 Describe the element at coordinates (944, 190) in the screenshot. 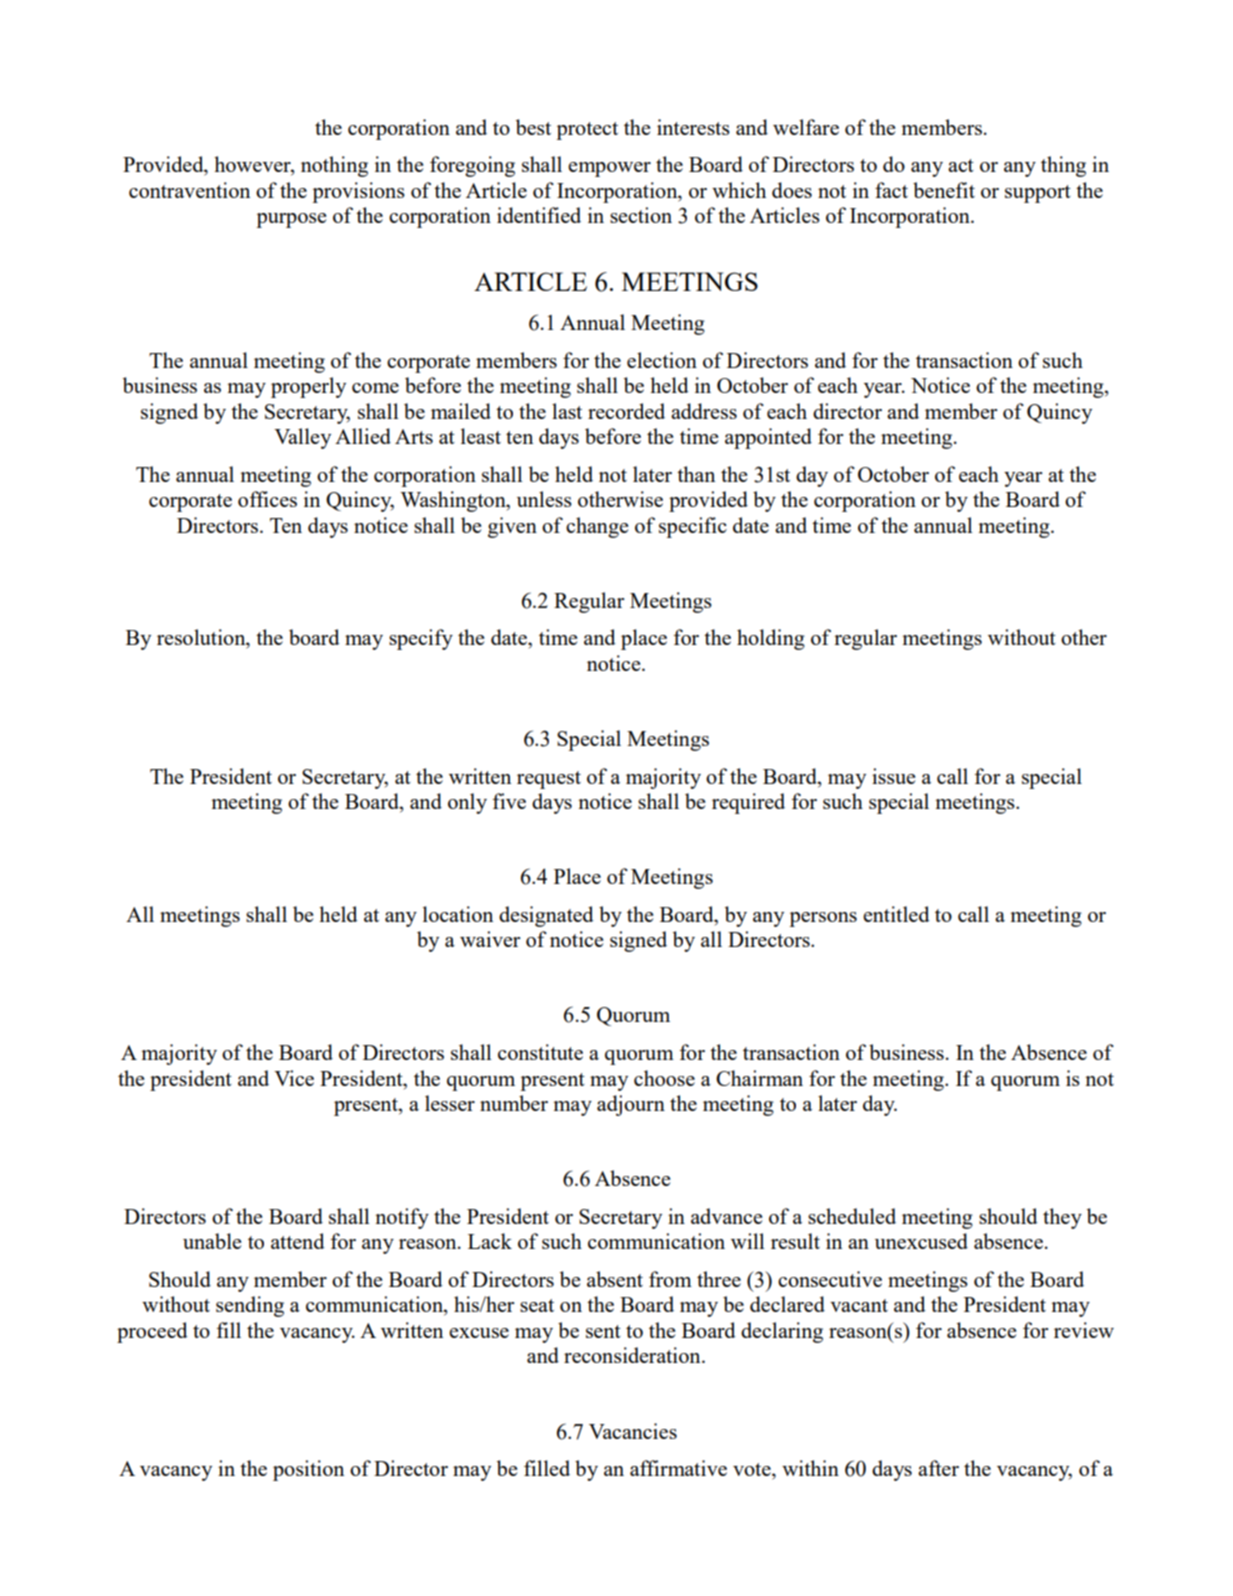

I see `benefit` at that location.
